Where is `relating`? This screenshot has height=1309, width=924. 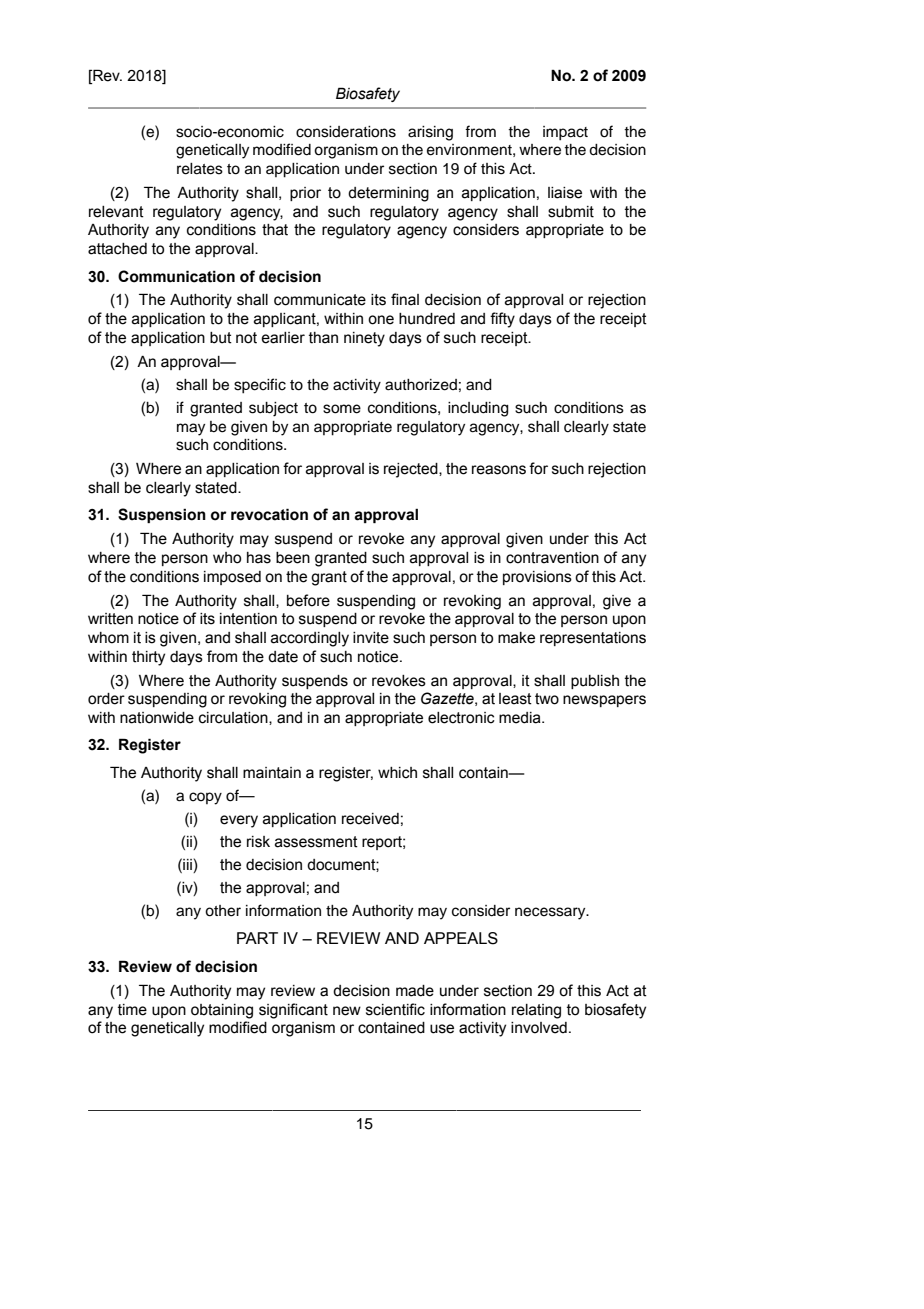
relating is located at coordinates (536, 1011).
